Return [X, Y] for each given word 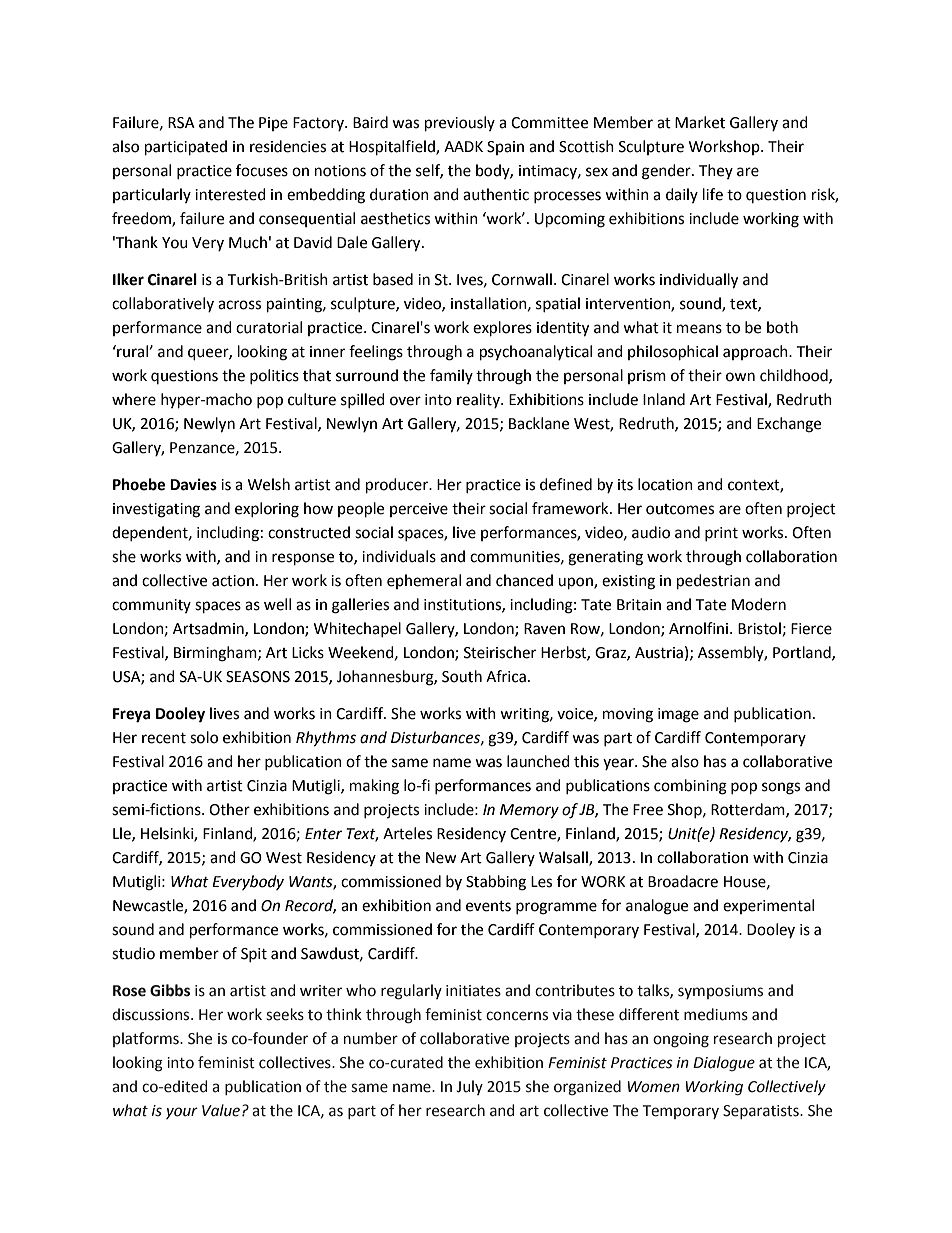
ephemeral [424, 581]
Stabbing [496, 883]
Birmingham [216, 654]
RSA [181, 123]
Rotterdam [749, 810]
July [469, 1087]
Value [221, 1110]
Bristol [759, 628]
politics [274, 376]
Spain [505, 148]
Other [229, 809]
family [451, 376]
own [740, 377]
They [716, 171]
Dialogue [724, 1063]
